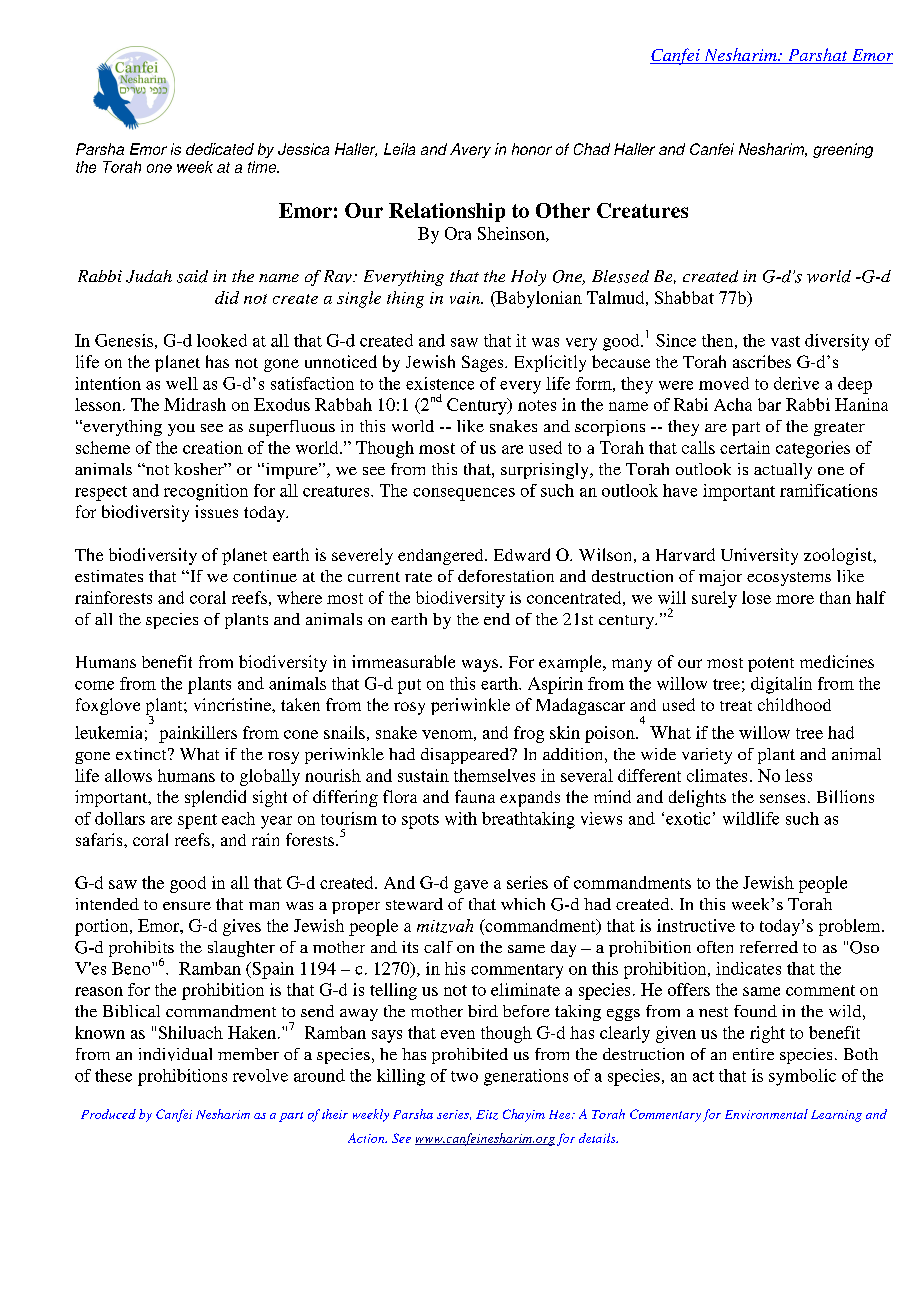 This screenshot has width=924, height=1308. What do you see at coordinates (206, 492) in the screenshot?
I see `recognition` at bounding box center [206, 492].
